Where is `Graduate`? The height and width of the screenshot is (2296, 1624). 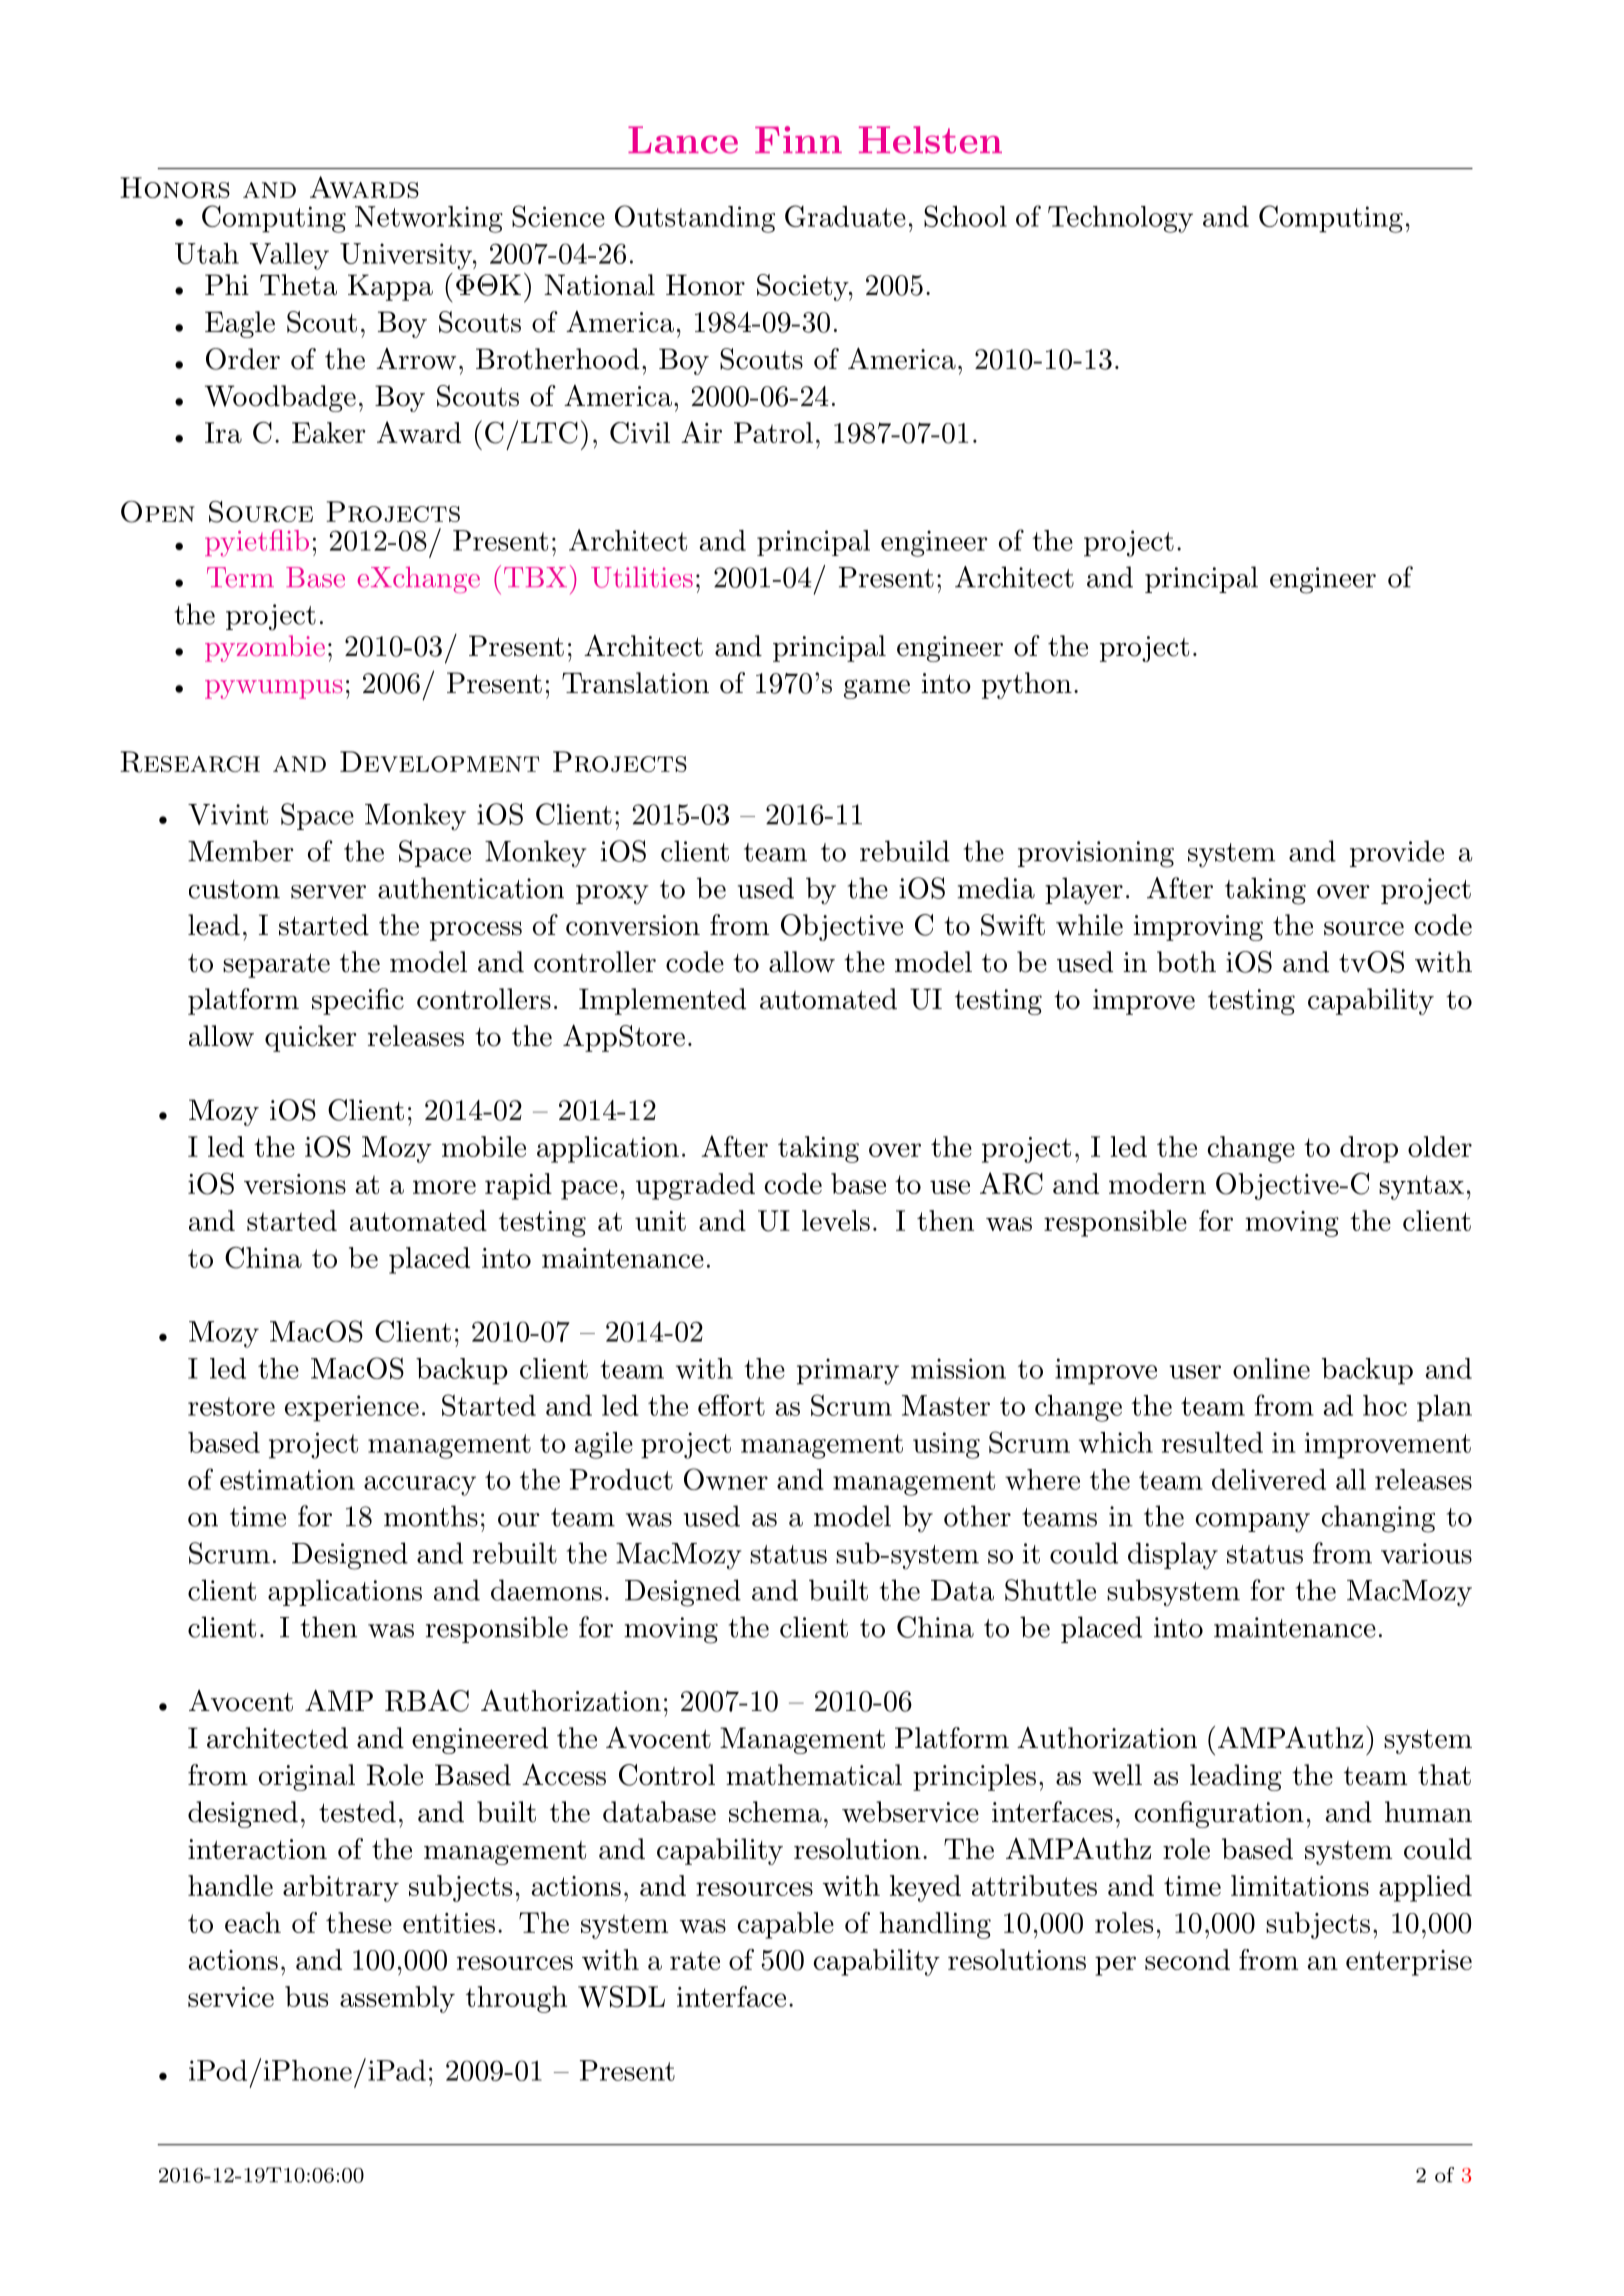
Graduate is located at coordinates (845, 216).
